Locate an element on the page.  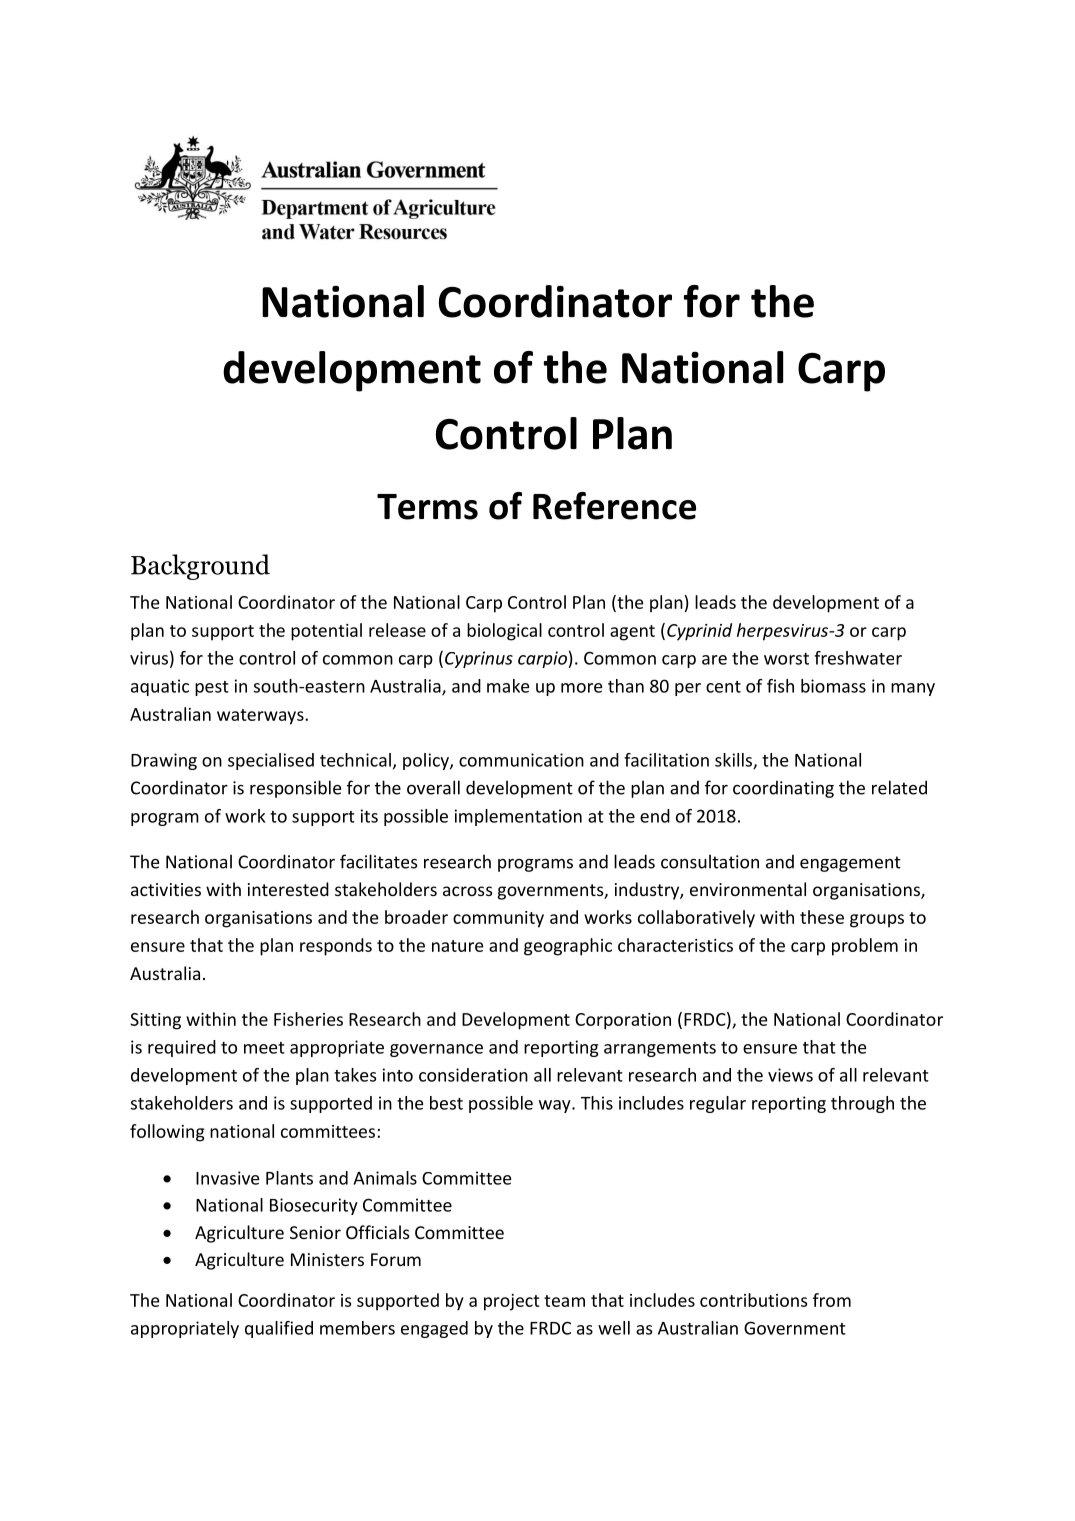
views is located at coordinates (790, 1075).
